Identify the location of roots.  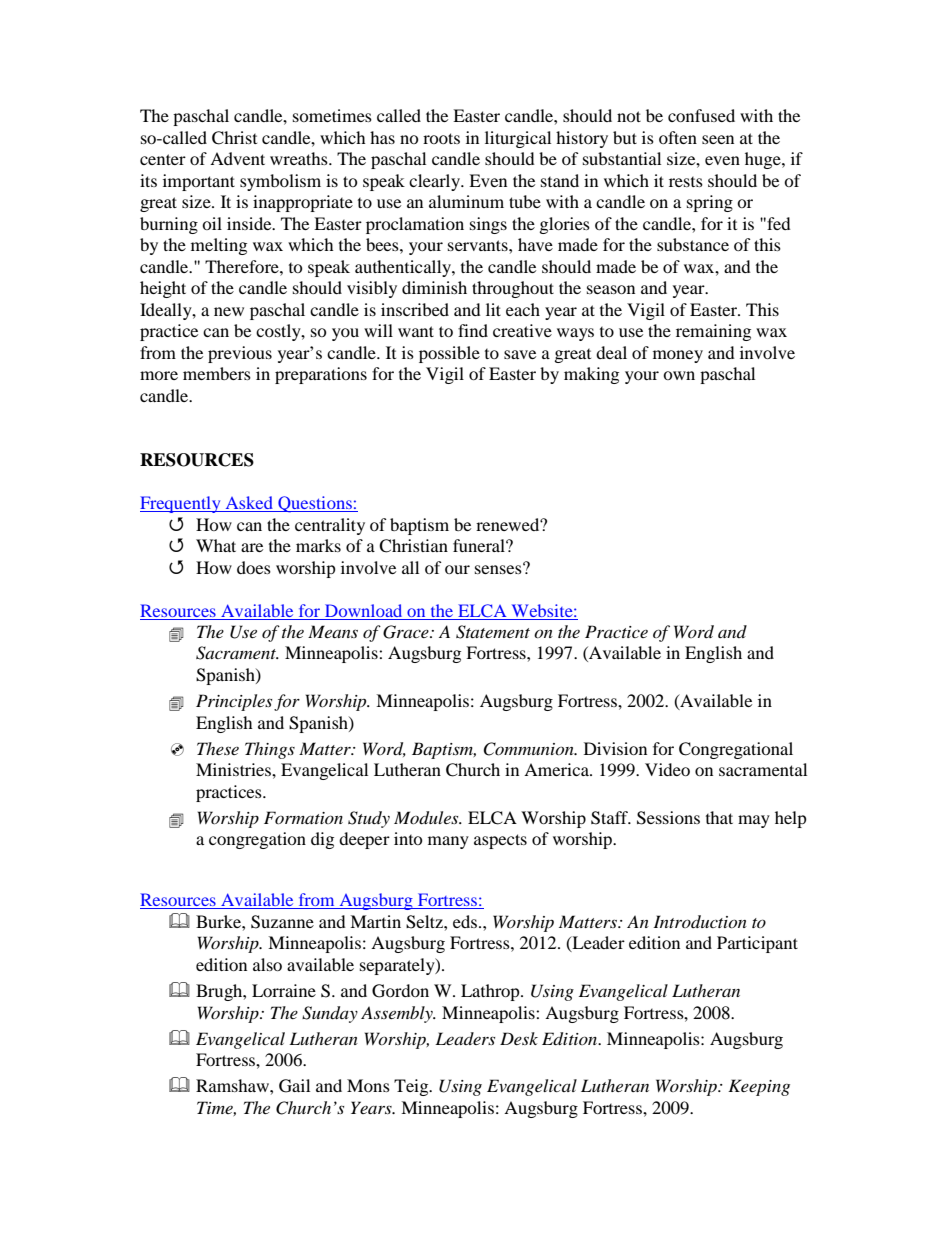
(441, 138).
